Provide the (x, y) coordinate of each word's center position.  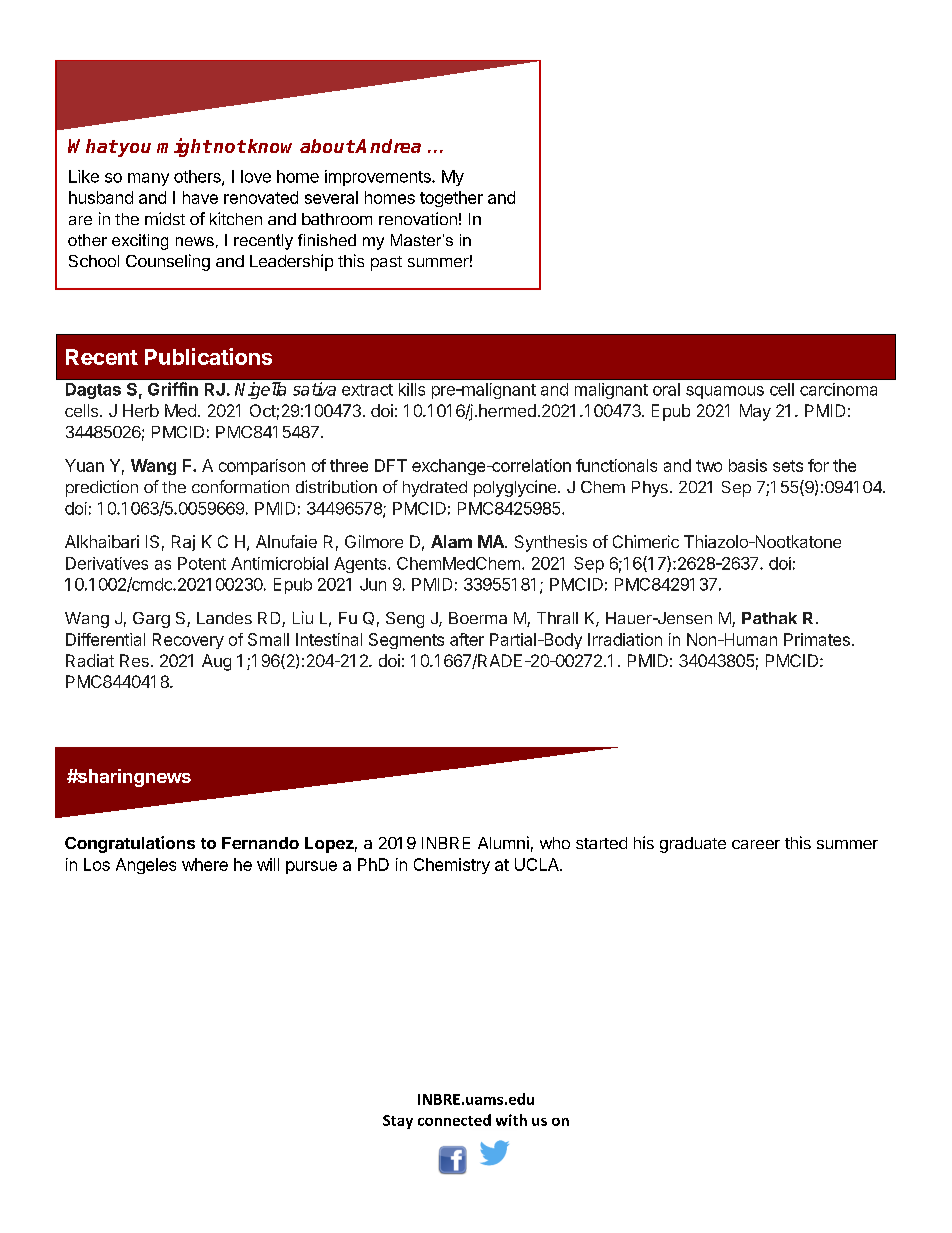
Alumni (503, 842)
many (148, 179)
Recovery (188, 641)
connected (454, 1120)
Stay (398, 1122)
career (756, 844)
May (755, 412)
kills (412, 389)
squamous (725, 392)
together (451, 199)
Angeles (146, 866)
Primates (817, 639)
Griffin (173, 389)
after (467, 639)
